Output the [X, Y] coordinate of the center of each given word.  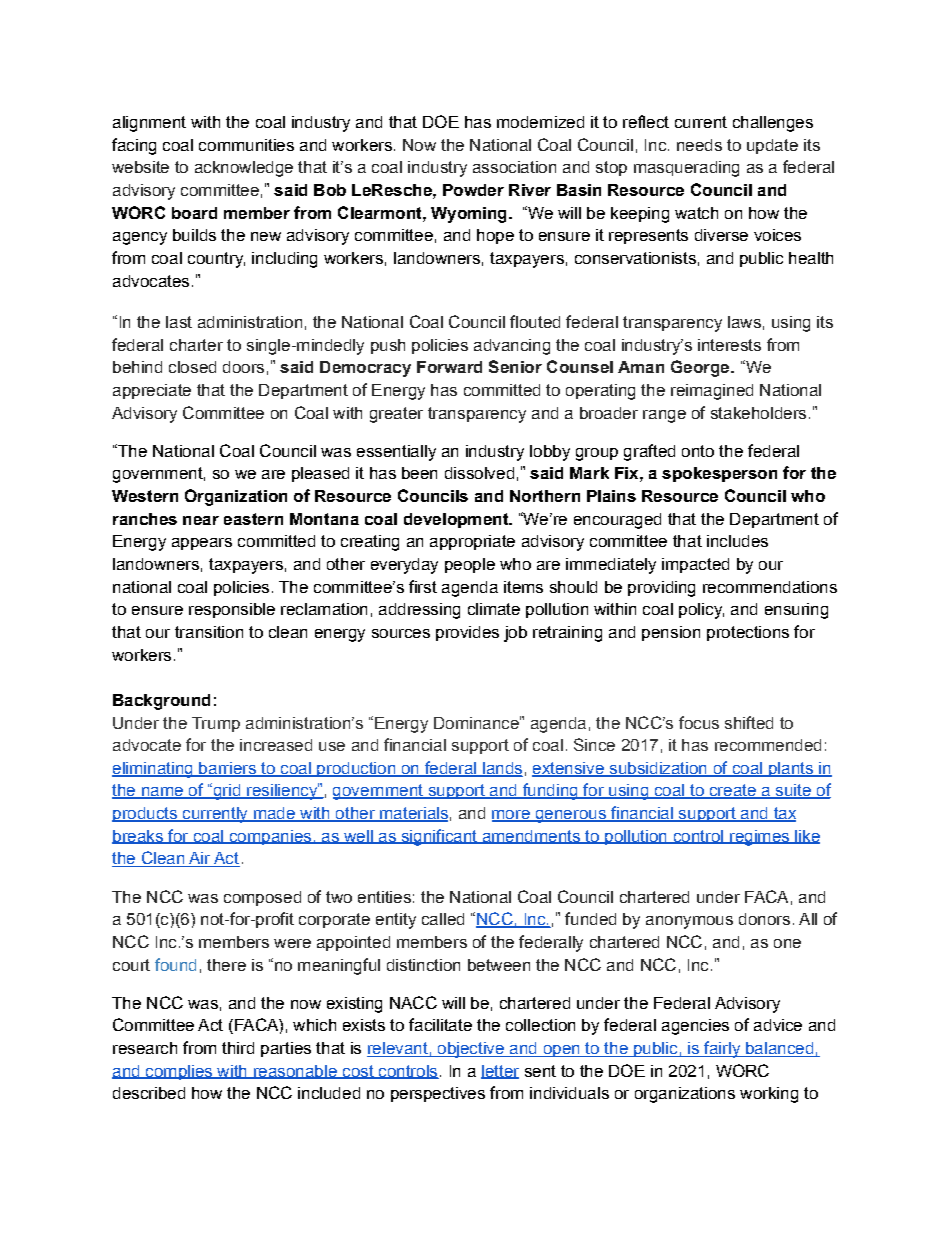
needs [699, 145]
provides [467, 633]
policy [701, 611]
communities [246, 145]
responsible [232, 610]
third [238, 1048]
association [514, 167]
